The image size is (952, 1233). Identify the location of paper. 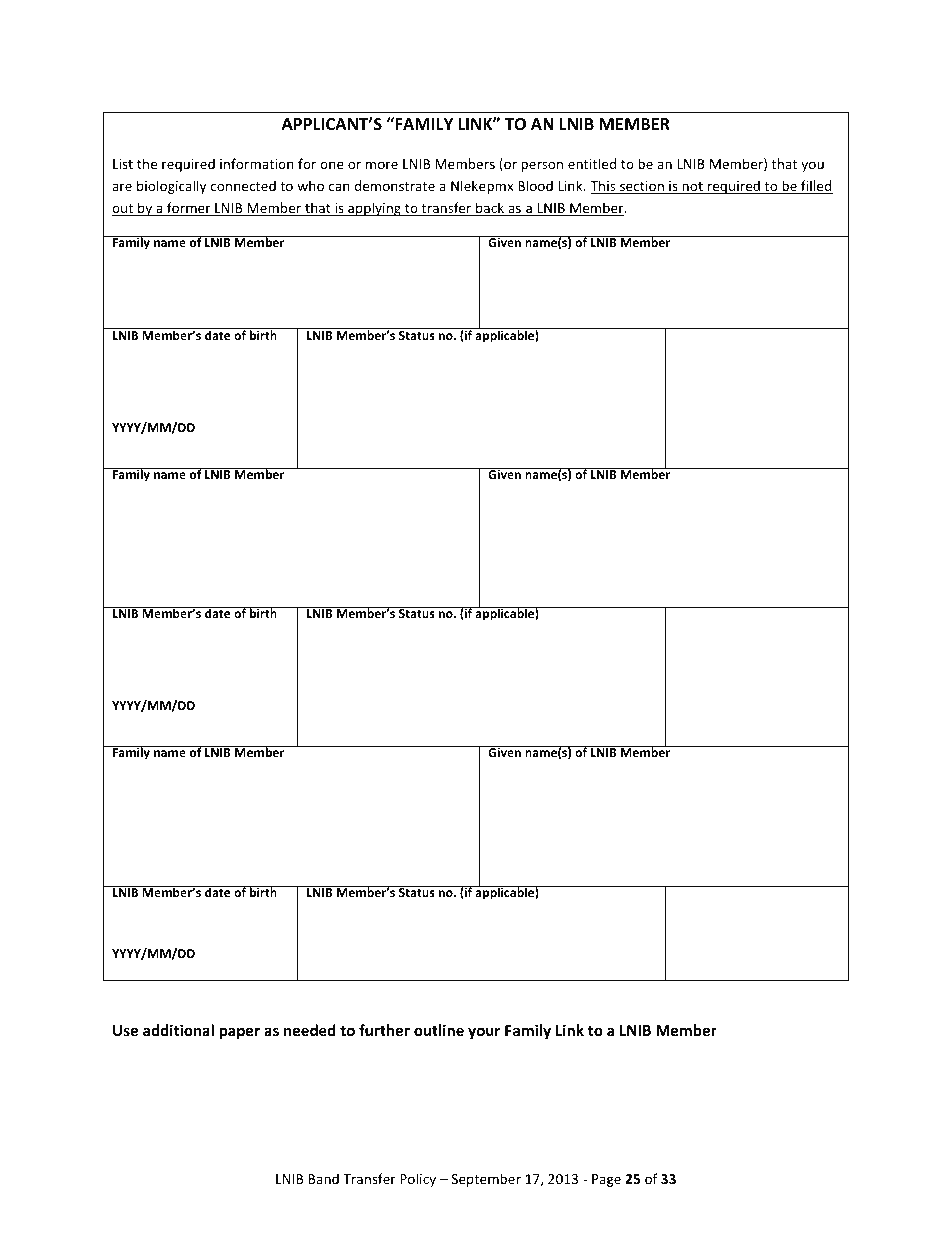
(240, 1033).
